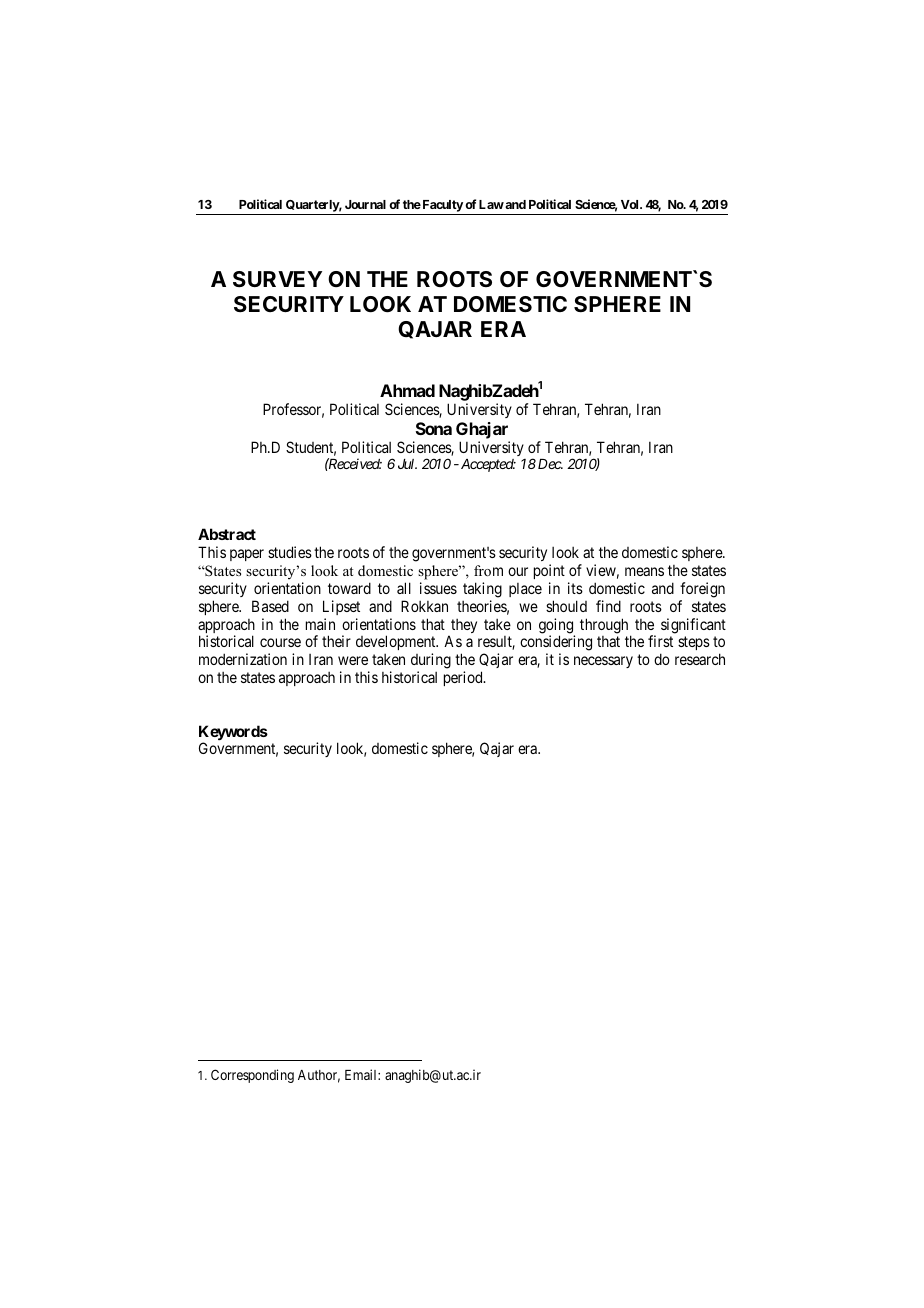  What do you see at coordinates (290, 552) in the document?
I see `studies` at bounding box center [290, 552].
